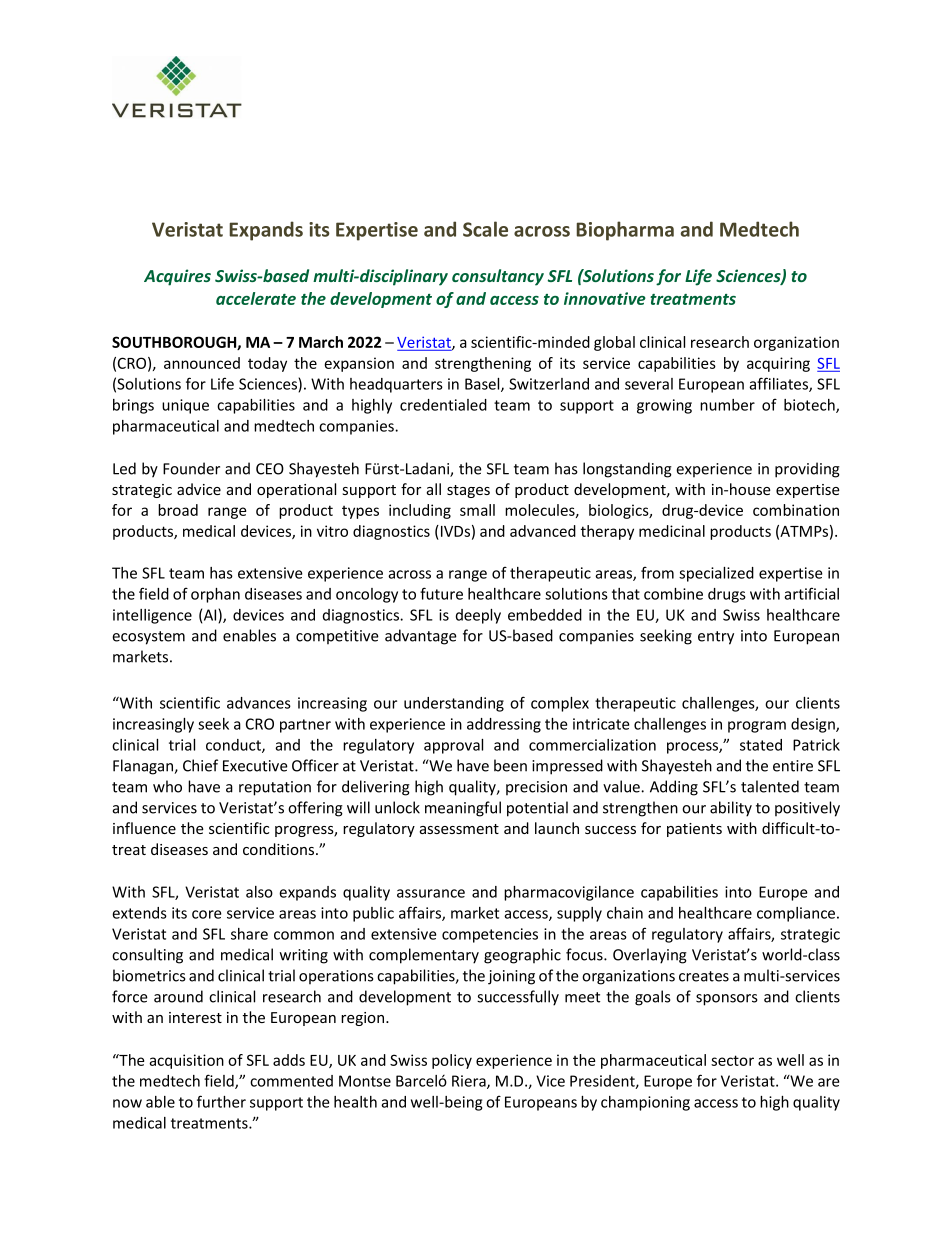 The width and height of the screenshot is (952, 1233). What do you see at coordinates (716, 638) in the screenshot?
I see `entry` at bounding box center [716, 638].
